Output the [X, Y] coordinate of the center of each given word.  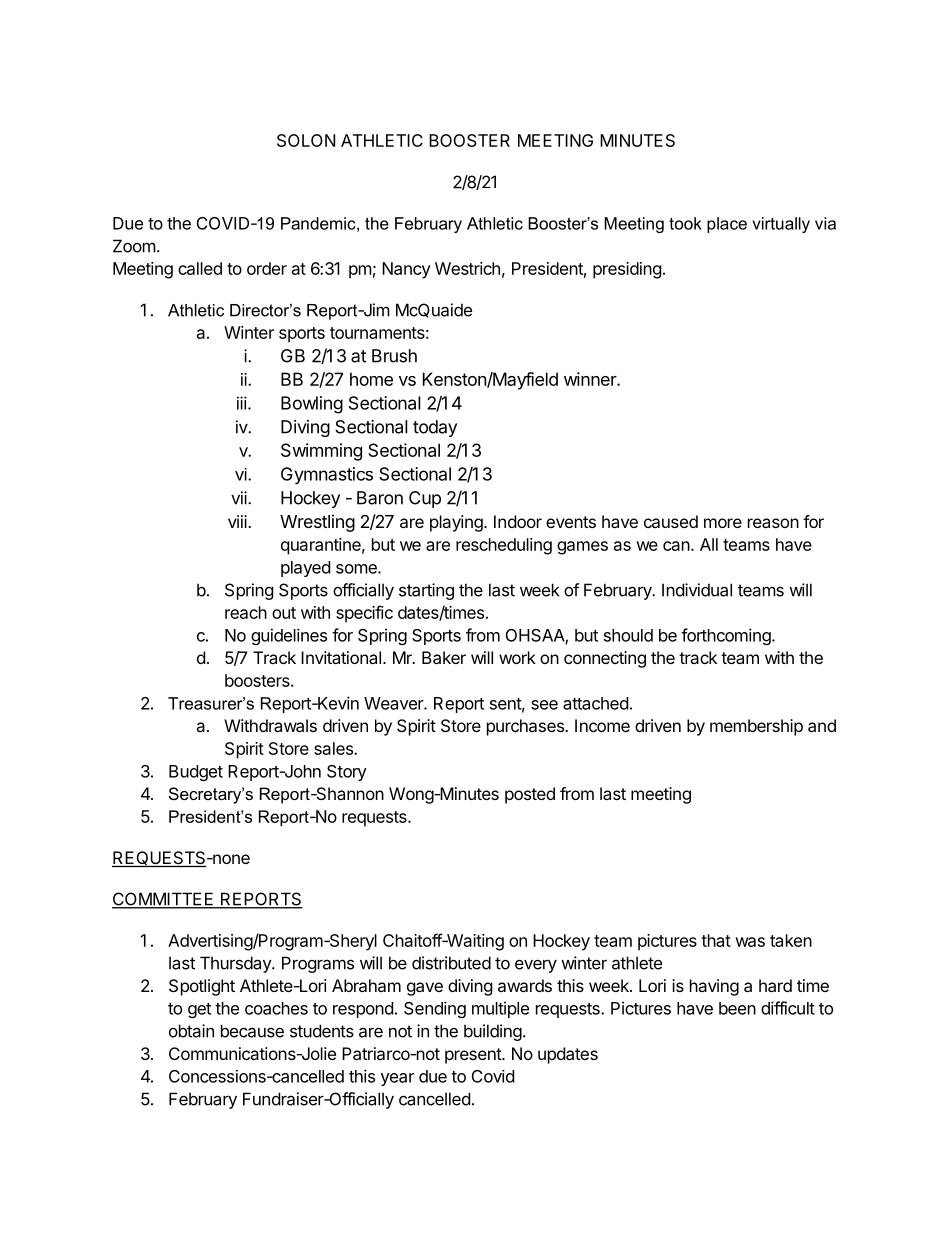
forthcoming [727, 636]
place [727, 225]
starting [426, 591]
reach [246, 612]
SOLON [306, 140]
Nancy [406, 270]
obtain [191, 1031]
